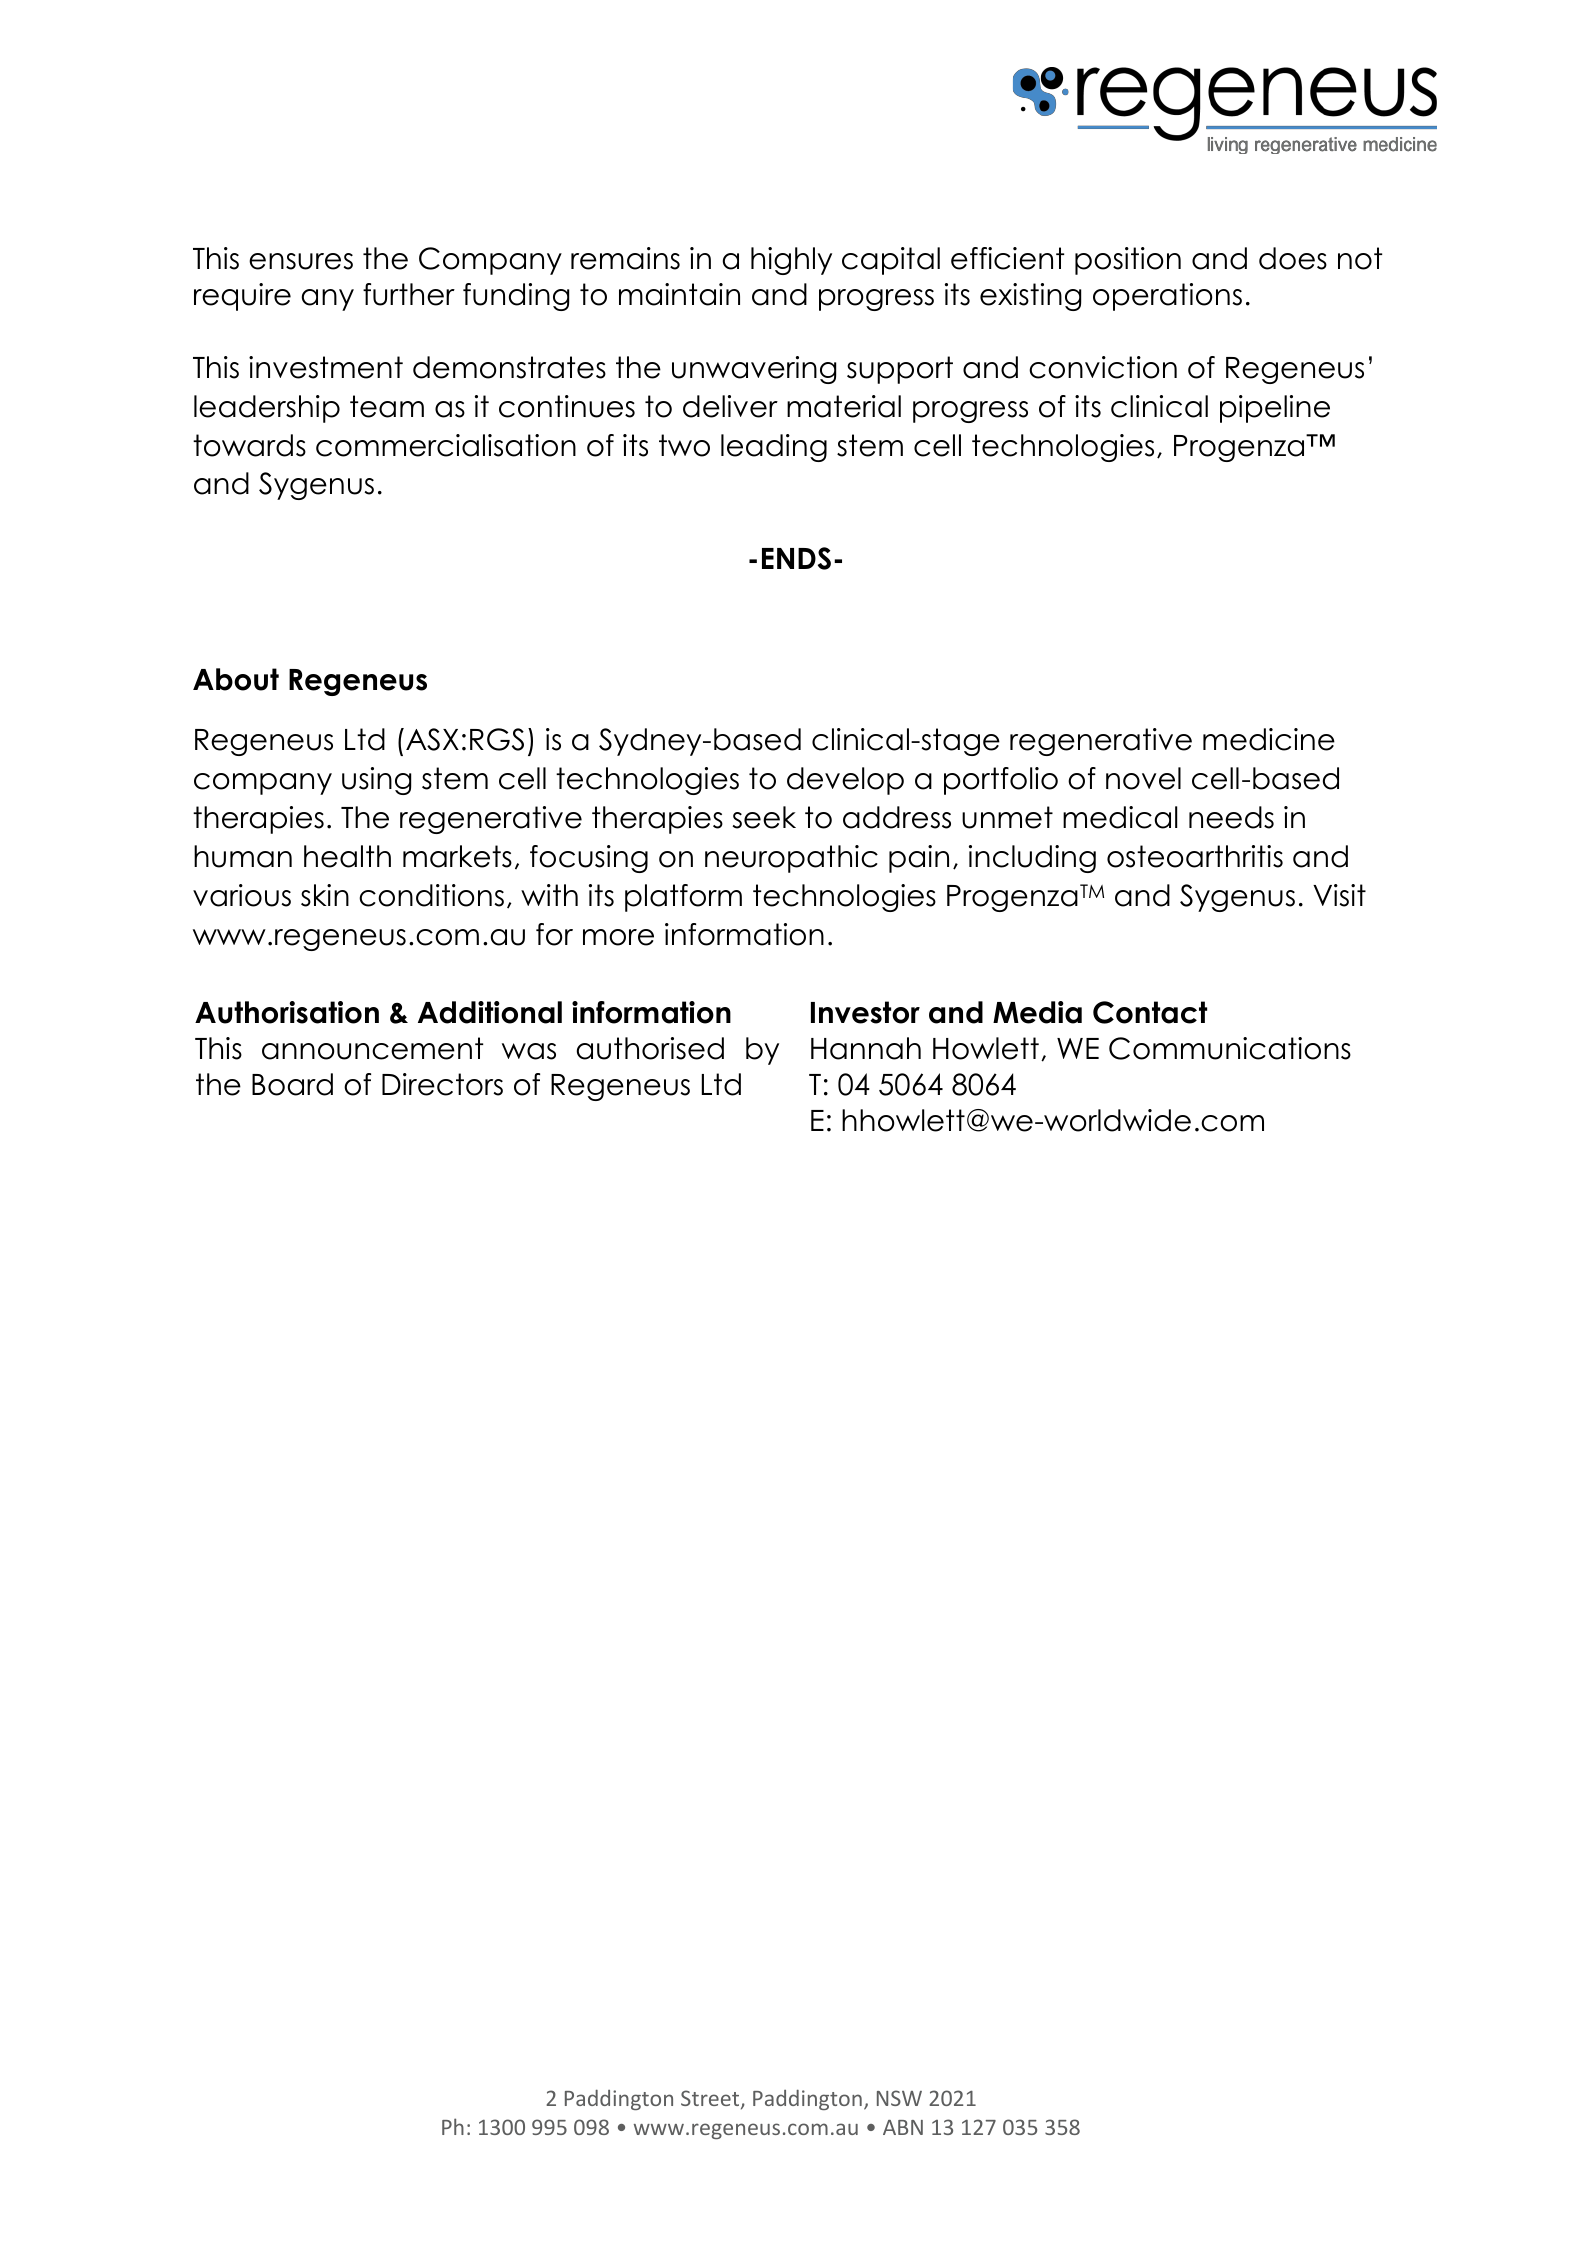 The image size is (1592, 2252). I want to click on highly, so click(791, 261).
